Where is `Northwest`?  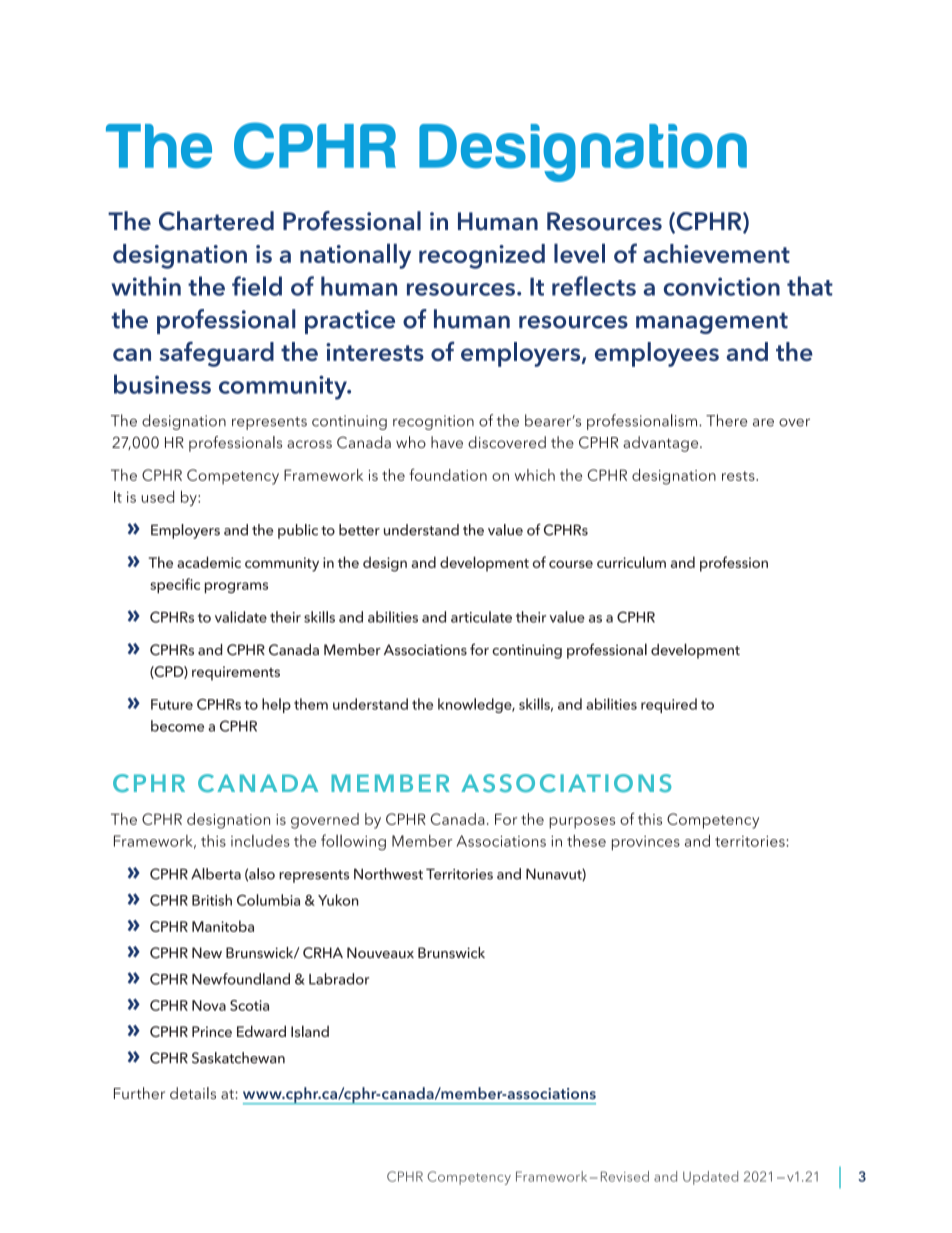
Northwest is located at coordinates (388, 874).
